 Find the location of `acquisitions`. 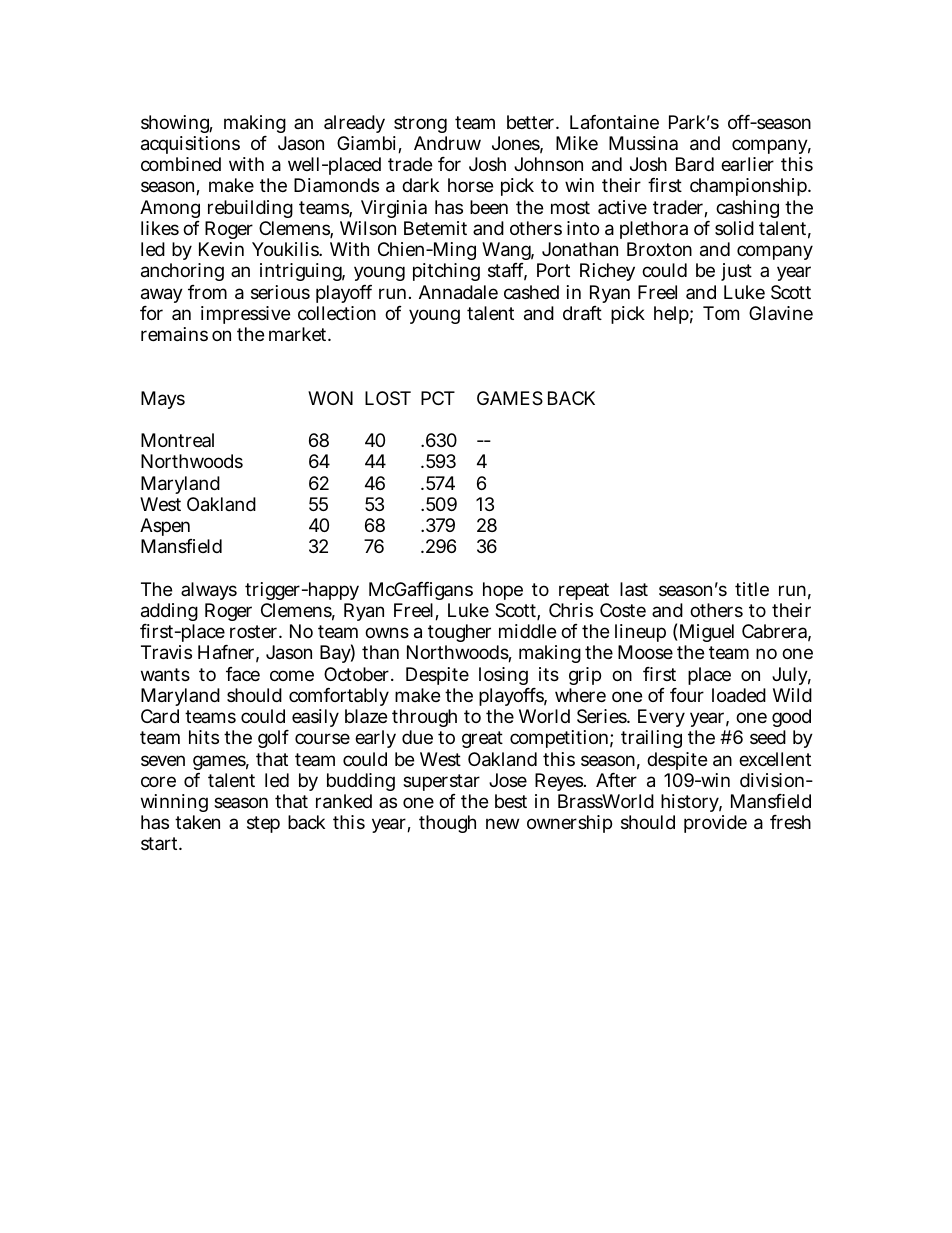

acquisitions is located at coordinates (190, 147).
